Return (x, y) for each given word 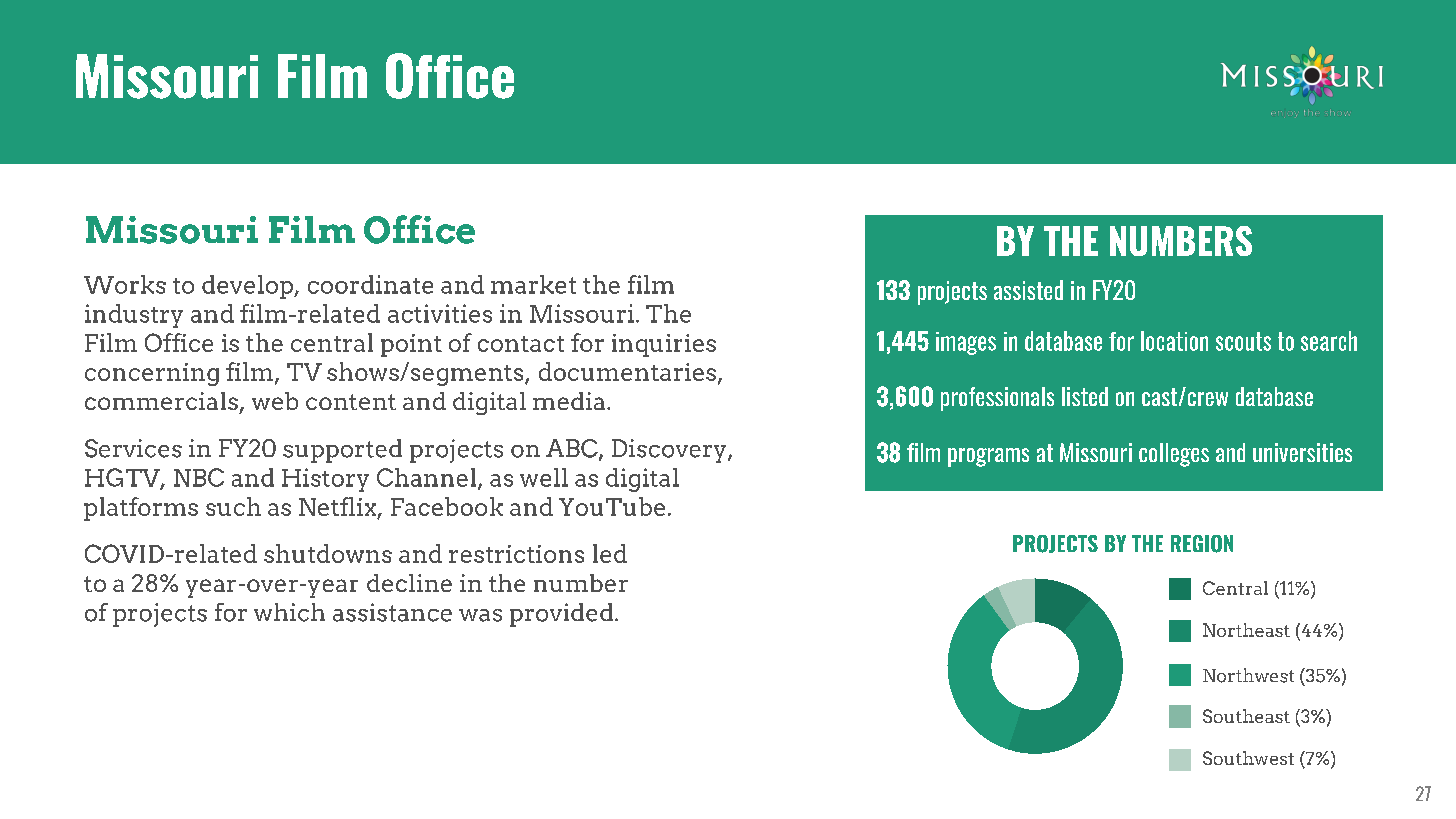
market (533, 284)
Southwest (1248, 758)
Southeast (1246, 716)
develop (248, 287)
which (289, 612)
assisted (1028, 290)
